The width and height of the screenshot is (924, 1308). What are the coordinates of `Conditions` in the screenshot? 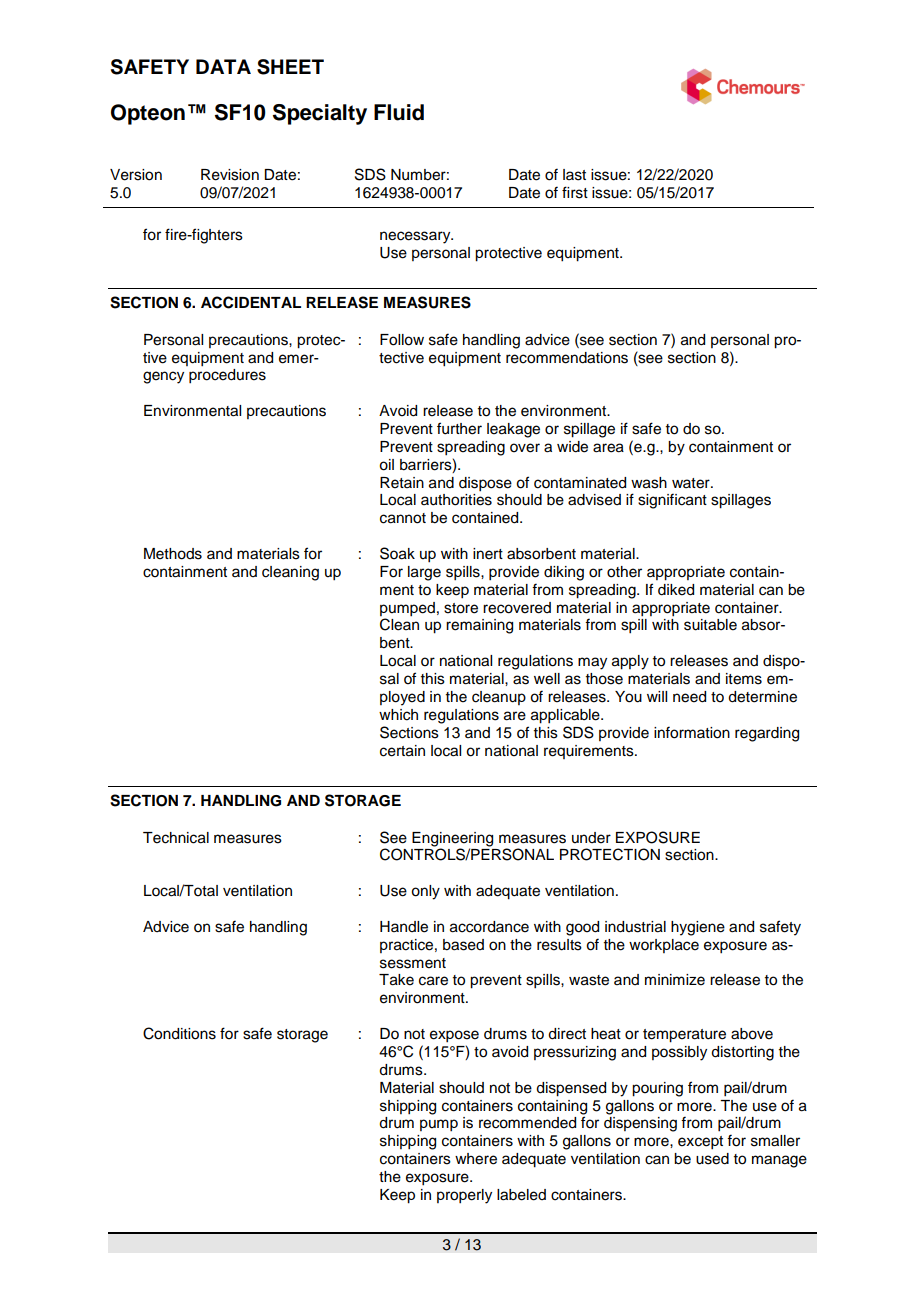 It's located at (179, 1033).
